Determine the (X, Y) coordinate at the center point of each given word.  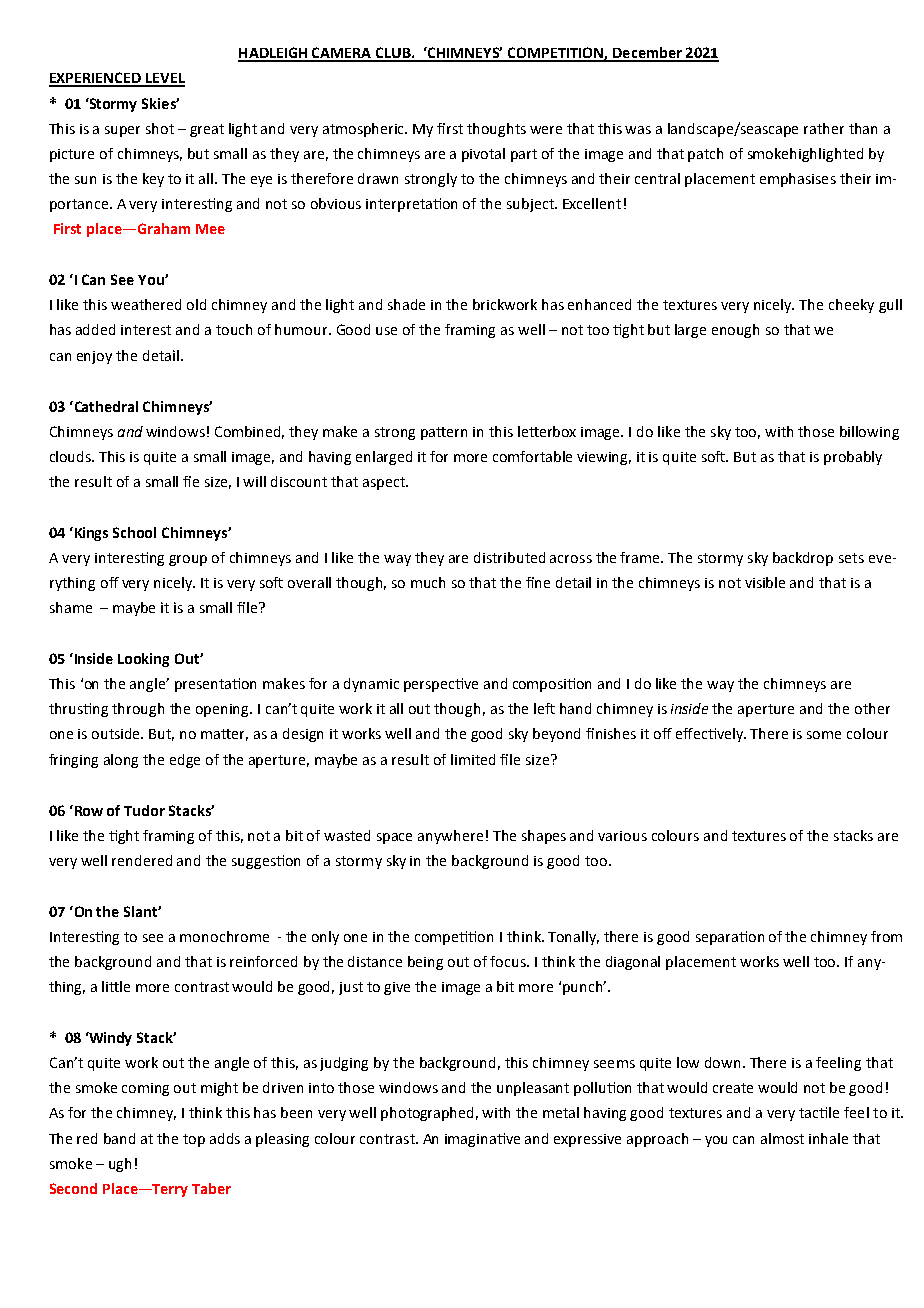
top (194, 1140)
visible (765, 582)
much (428, 582)
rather (824, 128)
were (546, 130)
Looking (143, 660)
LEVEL (164, 79)
